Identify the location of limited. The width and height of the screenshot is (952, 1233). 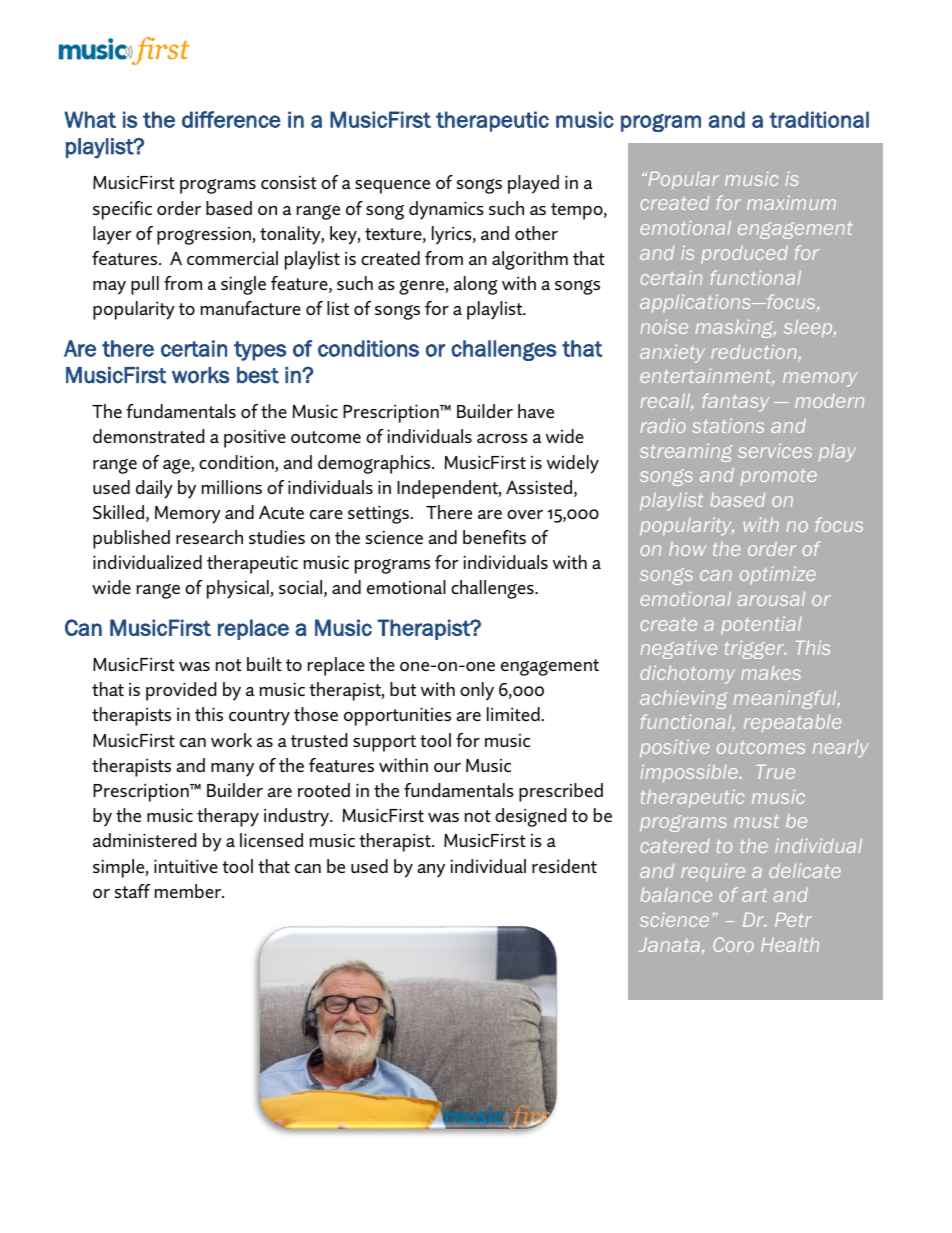
(513, 714).
